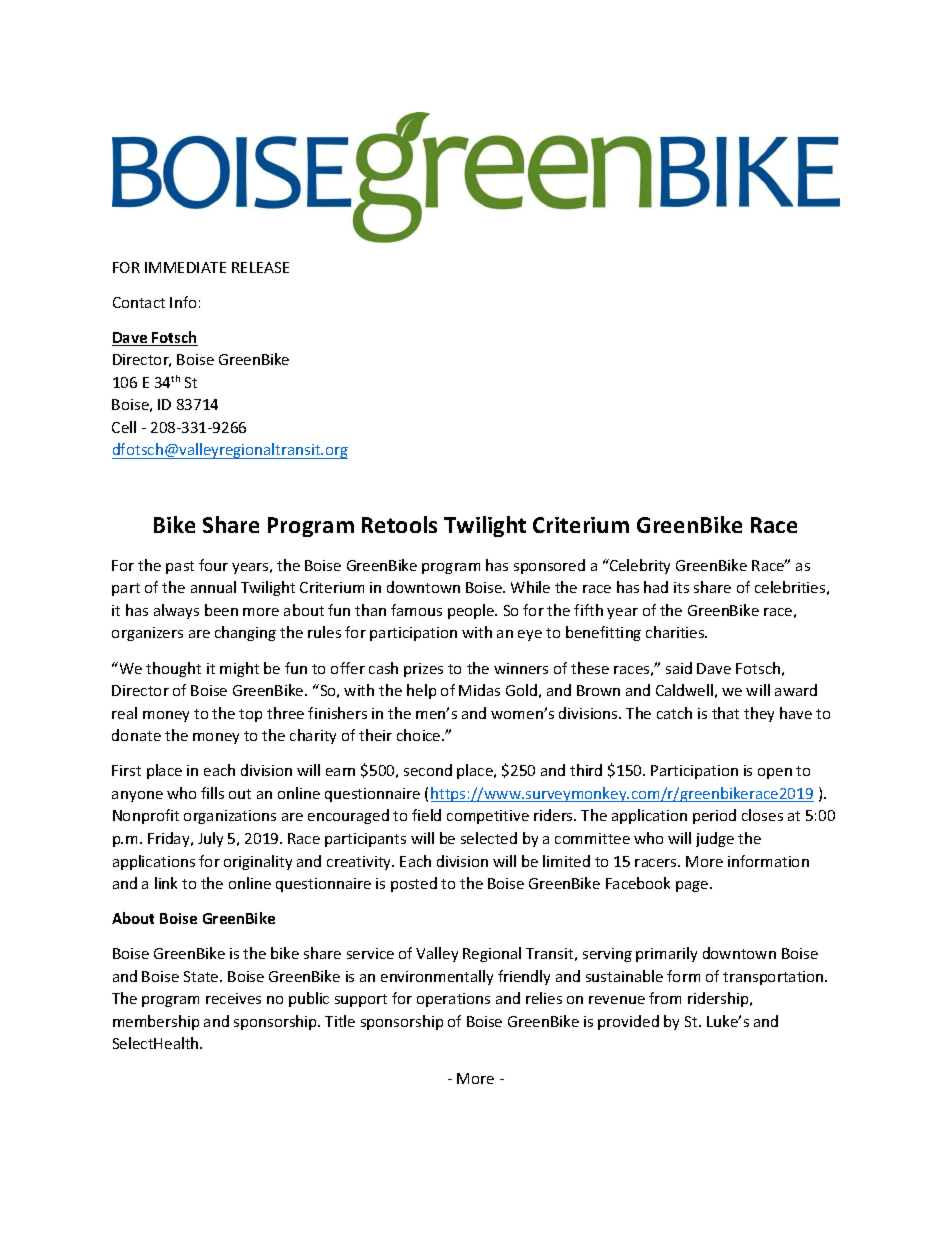 This screenshot has width=952, height=1233. Describe the element at coordinates (453, 1000) in the screenshot. I see `operations` at that location.
